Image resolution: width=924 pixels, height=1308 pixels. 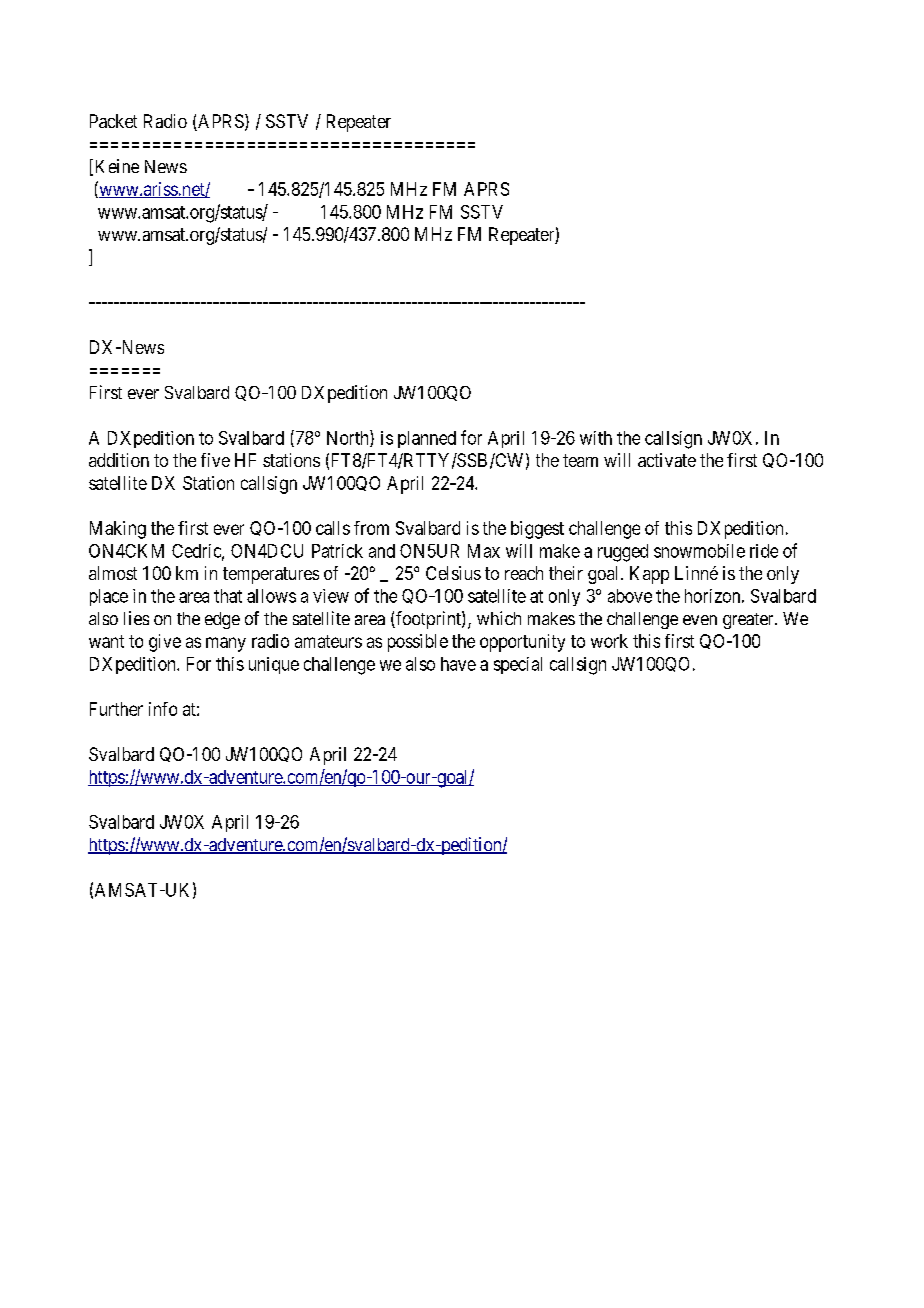 I want to click on snowmobile, so click(x=699, y=551).
